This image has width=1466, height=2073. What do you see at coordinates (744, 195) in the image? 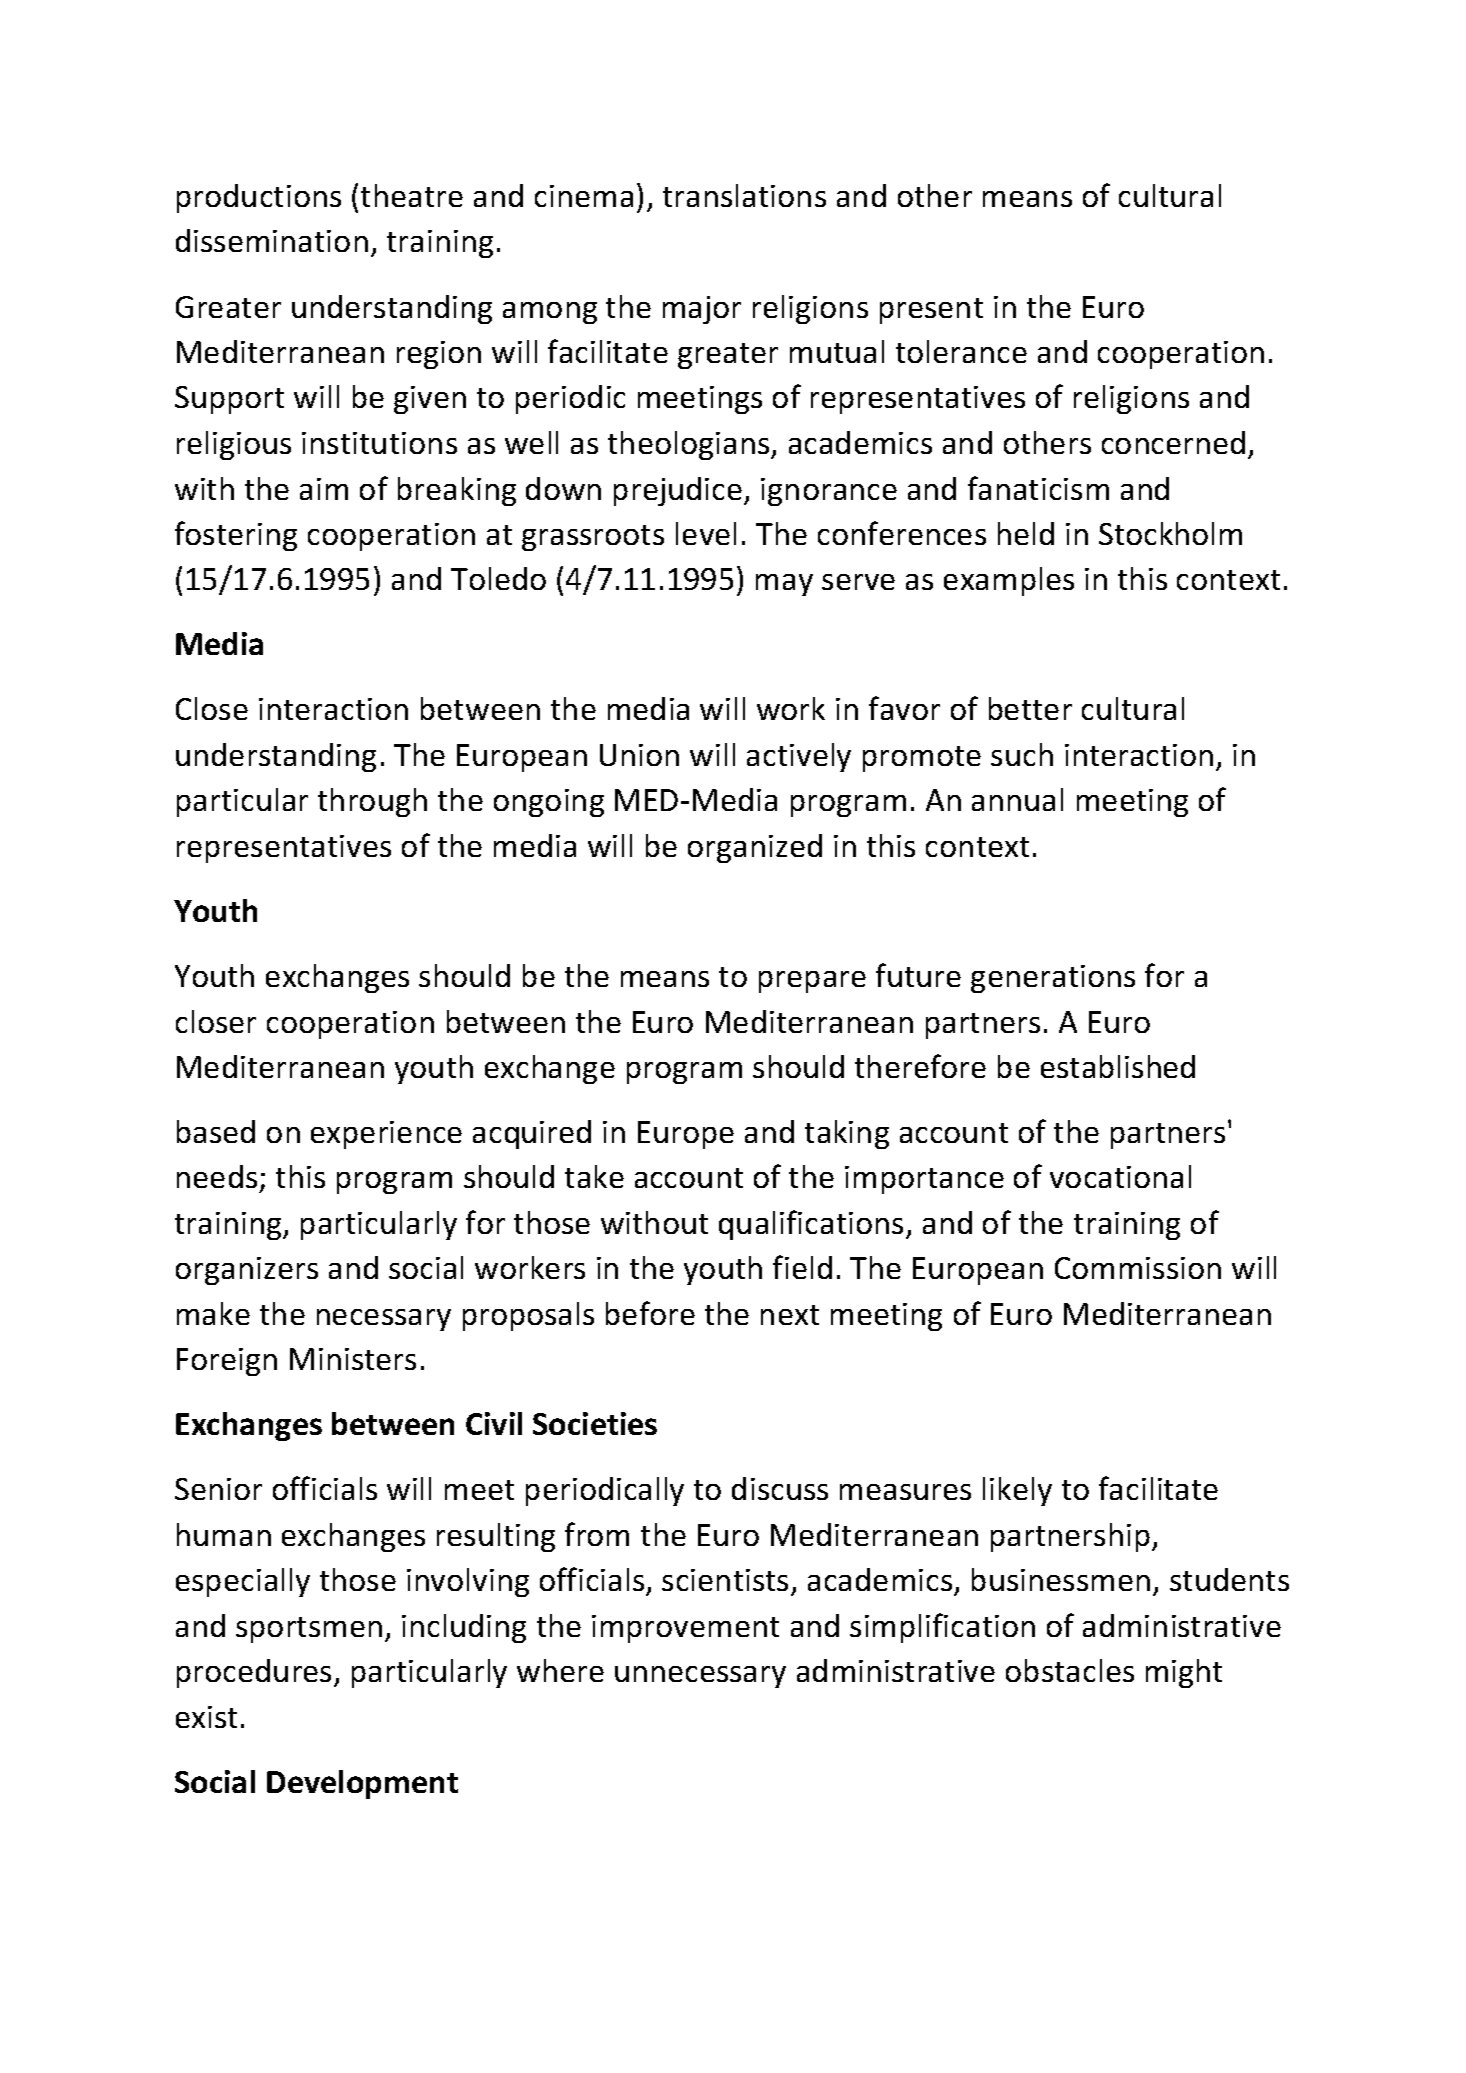
I see `translations` at bounding box center [744, 195].
